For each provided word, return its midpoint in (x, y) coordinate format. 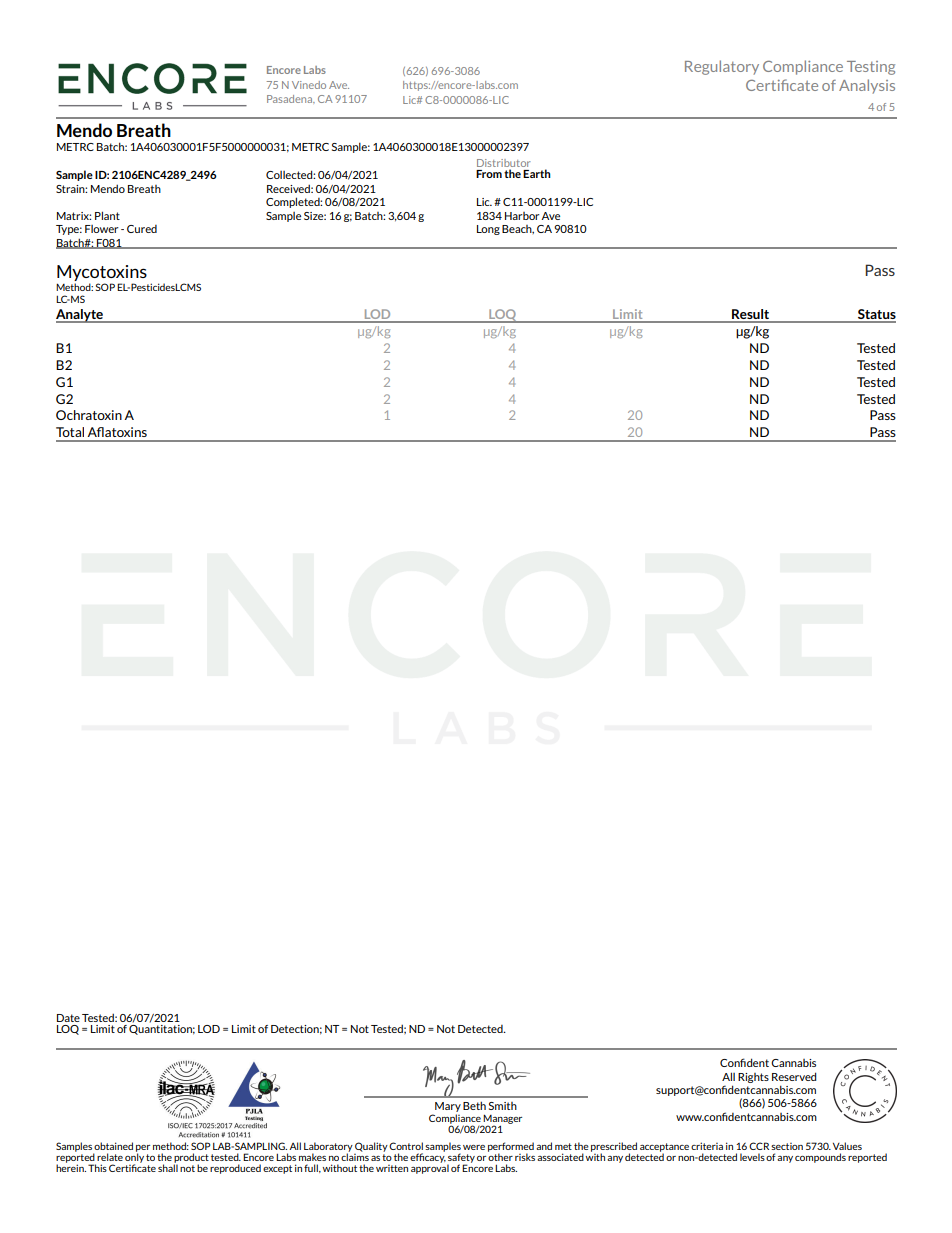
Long (488, 230)
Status (876, 315)
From (489, 174)
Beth (474, 1105)
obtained (113, 1146)
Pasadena (291, 99)
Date (68, 1018)
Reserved (794, 1076)
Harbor (522, 216)
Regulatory (722, 67)
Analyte (80, 316)
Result (751, 315)
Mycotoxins (102, 274)
